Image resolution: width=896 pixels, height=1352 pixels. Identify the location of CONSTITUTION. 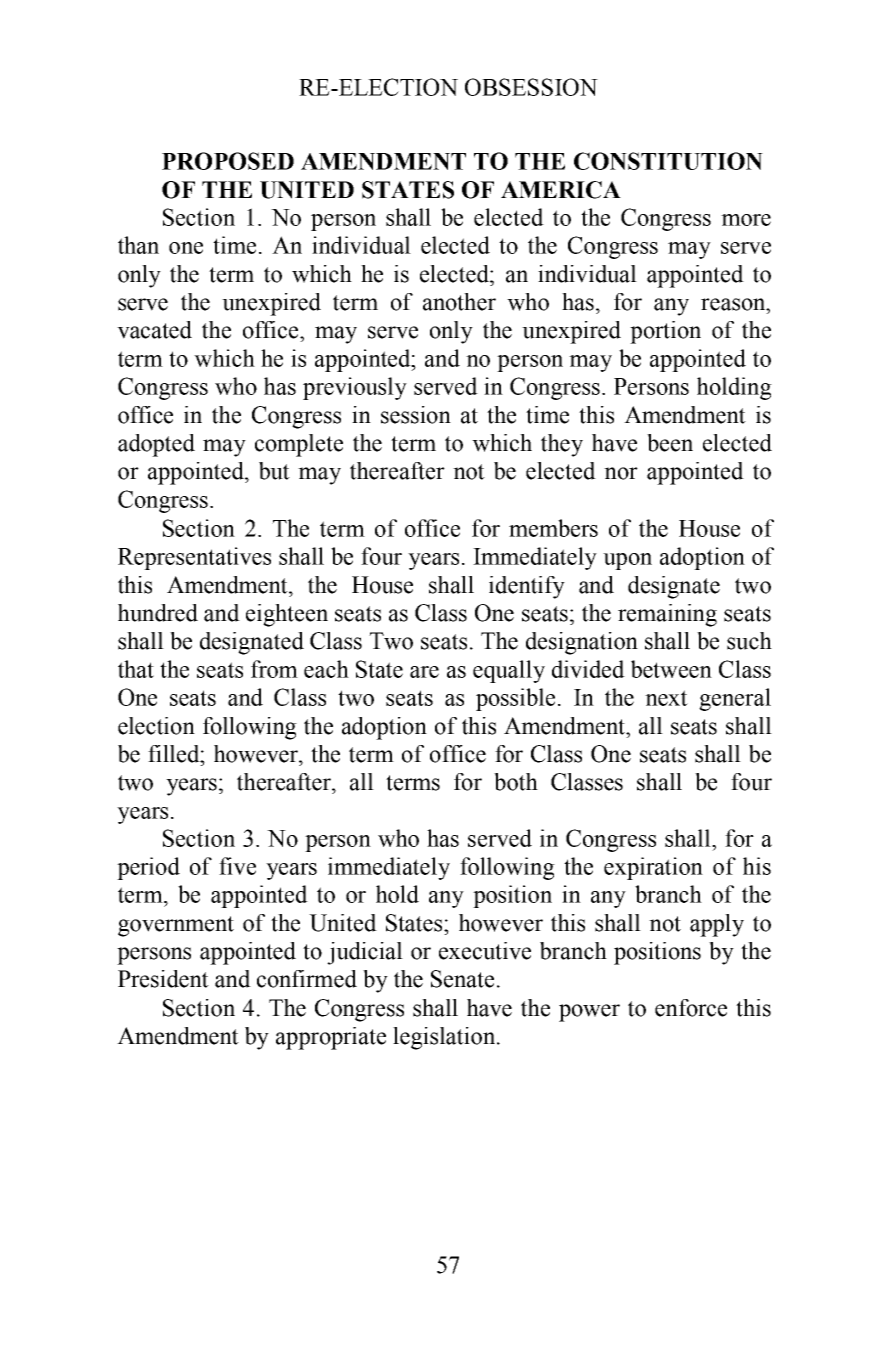
(668, 161).
